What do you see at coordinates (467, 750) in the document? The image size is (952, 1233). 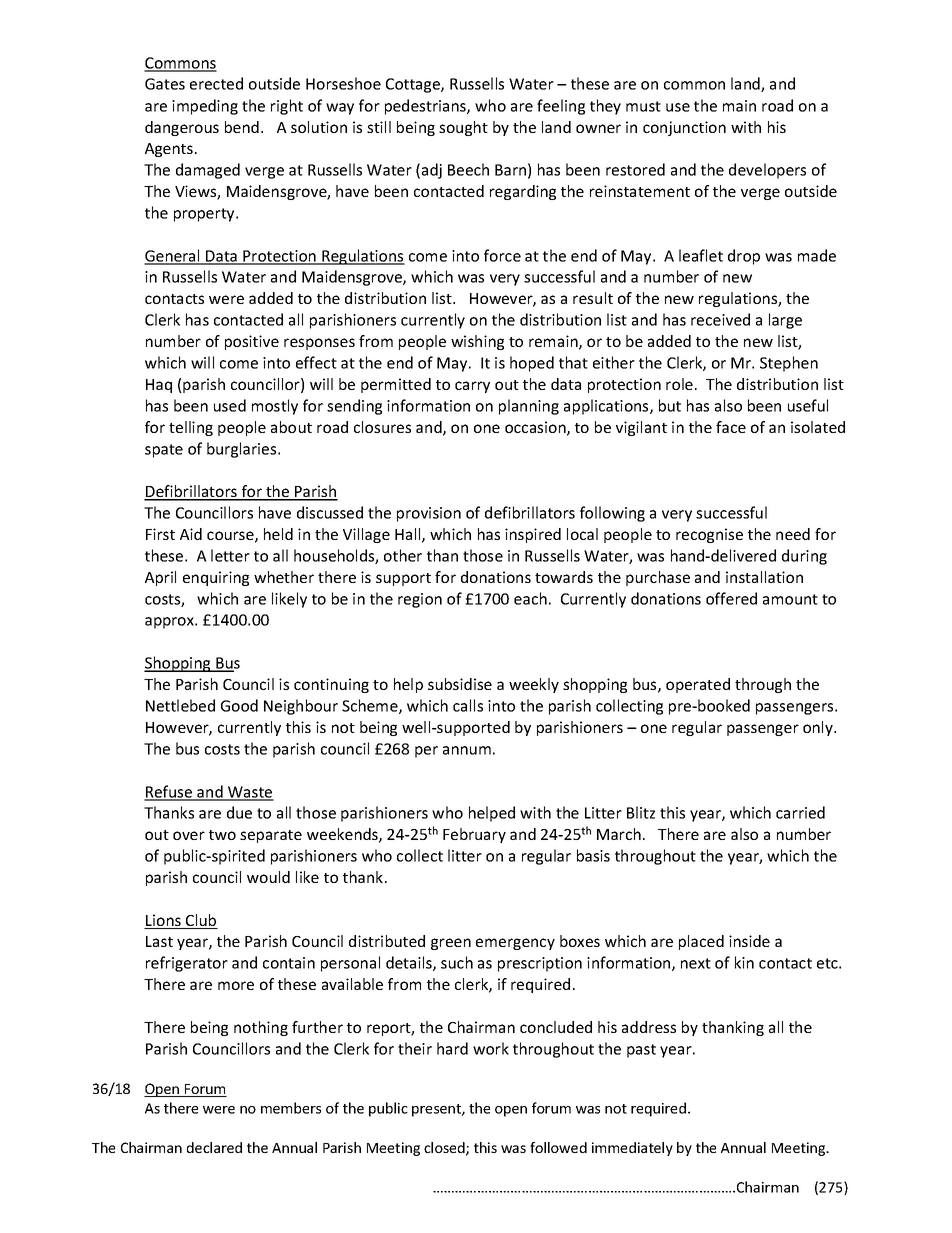 I see `annum` at bounding box center [467, 750].
